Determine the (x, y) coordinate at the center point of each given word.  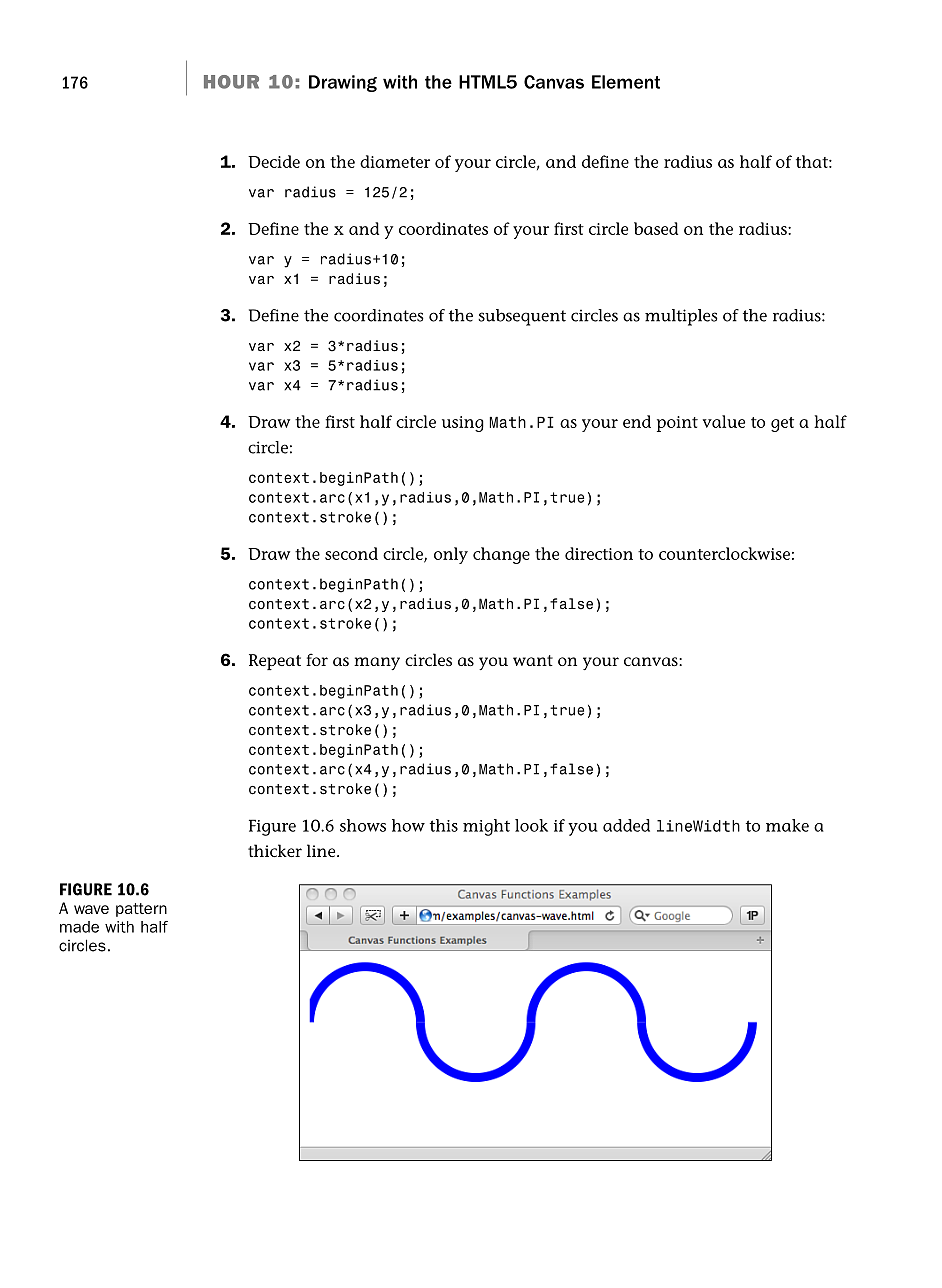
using (463, 424)
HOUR (231, 82)
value (724, 421)
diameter (395, 161)
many (377, 663)
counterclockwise (724, 553)
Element (626, 82)
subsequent (522, 317)
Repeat (275, 662)
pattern (141, 910)
